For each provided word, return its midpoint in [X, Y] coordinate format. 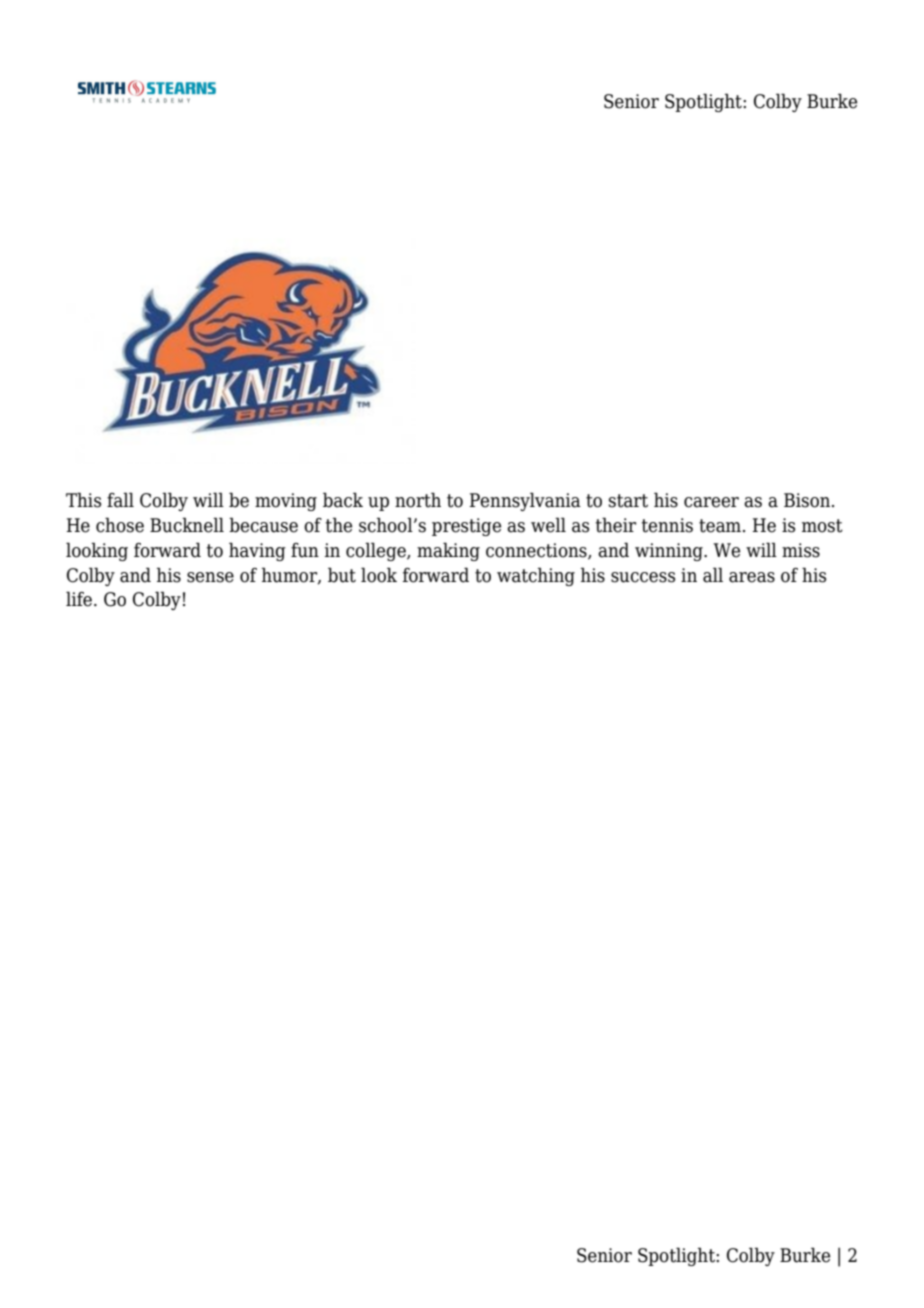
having [257, 551]
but [342, 575]
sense [210, 577]
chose [120, 525]
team [721, 526]
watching [536, 576]
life [79, 599]
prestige [466, 527]
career [711, 502]
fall [120, 500]
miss [801, 550]
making [448, 551]
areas [752, 577]
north [418, 500]
